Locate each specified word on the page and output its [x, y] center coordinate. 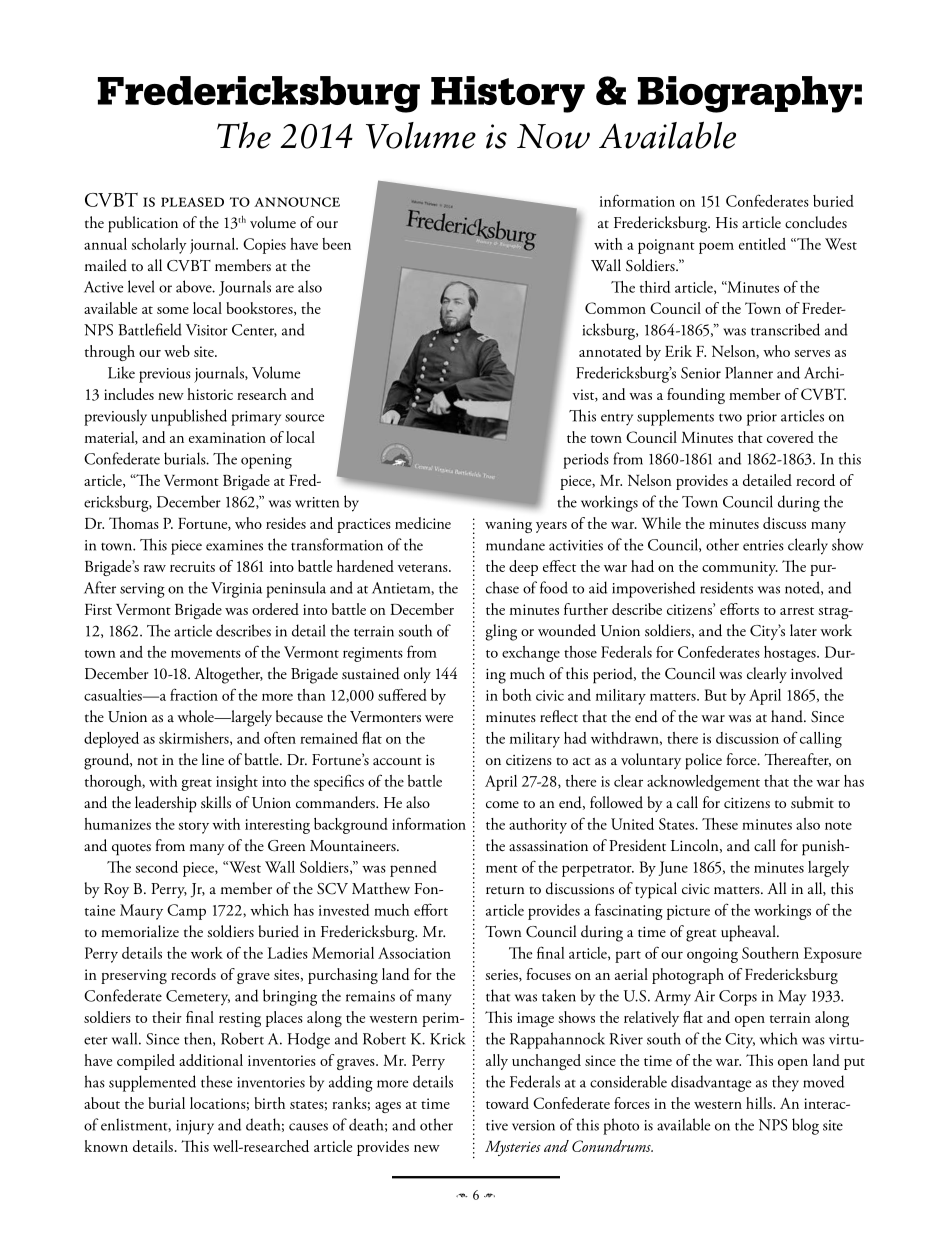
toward [507, 1103]
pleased [192, 202]
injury [195, 1127]
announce [297, 202]
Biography [745, 94]
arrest [797, 611]
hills [760, 1103]
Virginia [236, 590]
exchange [531, 654]
